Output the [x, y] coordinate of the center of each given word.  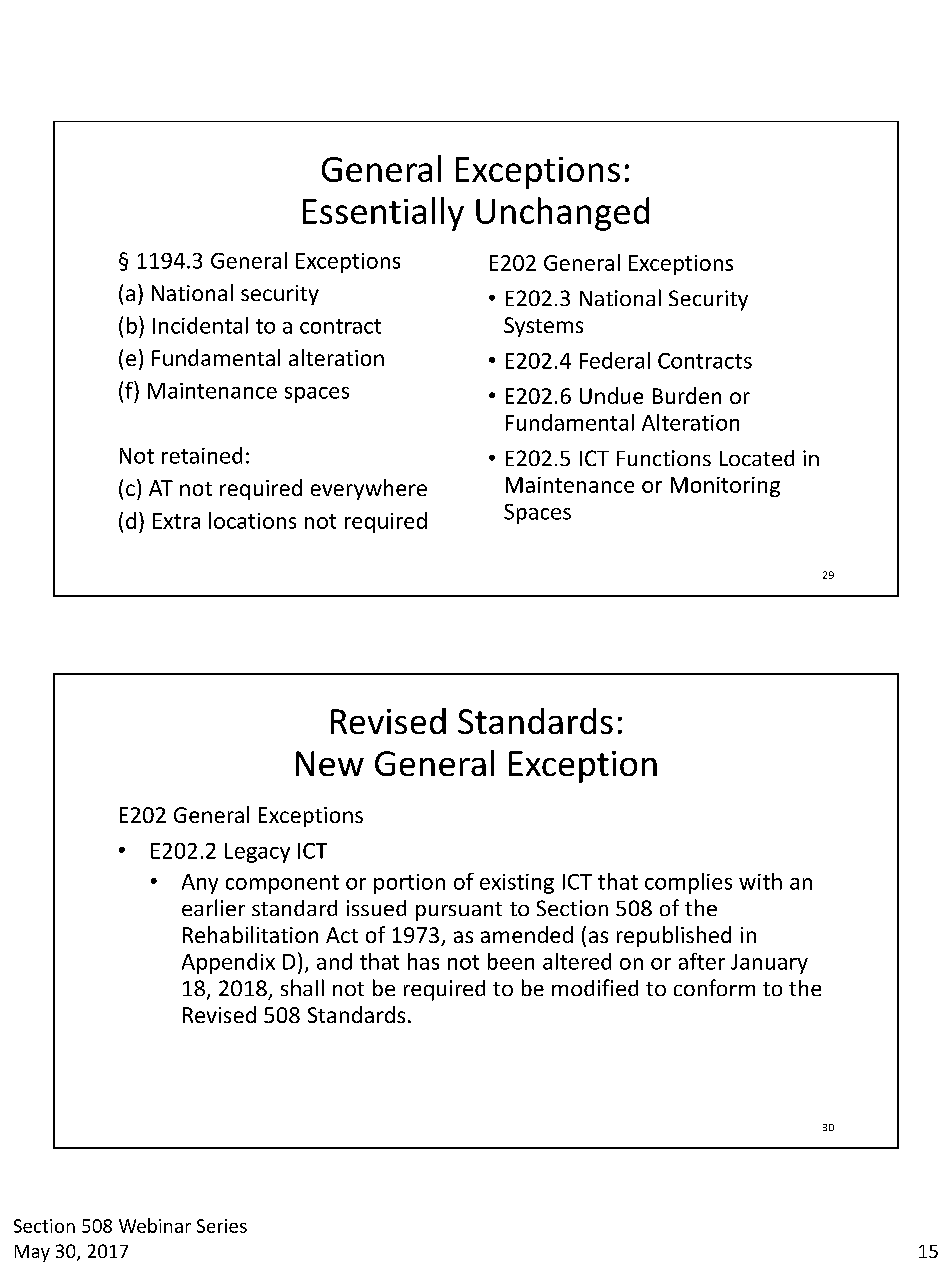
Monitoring [725, 487]
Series [222, 1226]
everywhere [369, 489]
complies [688, 883]
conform [714, 987]
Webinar [155, 1225]
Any [200, 884]
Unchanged [562, 214]
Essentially [383, 214]
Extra [176, 521]
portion [409, 884]
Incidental [200, 325]
